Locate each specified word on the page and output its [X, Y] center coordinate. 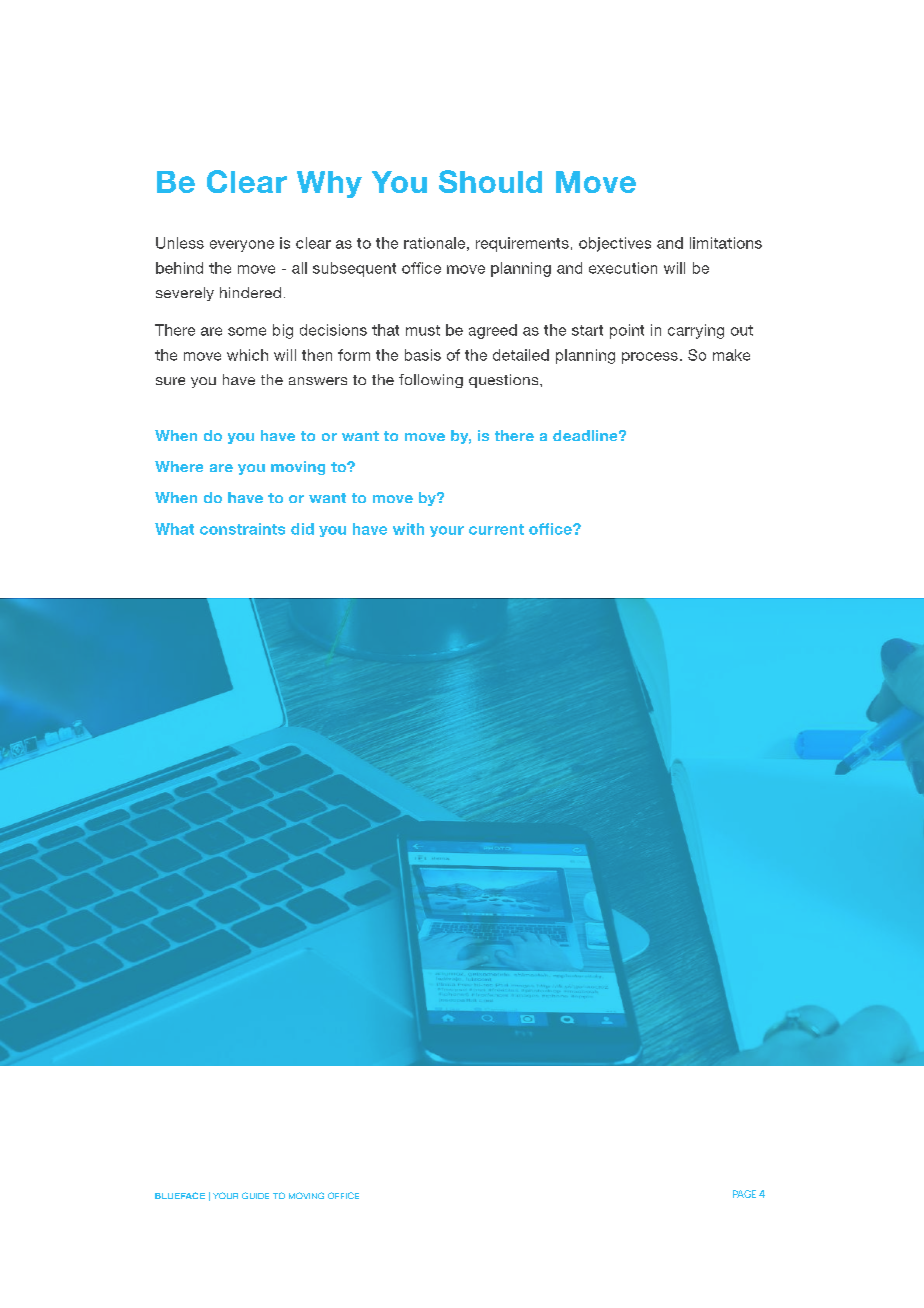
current [496, 529]
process [650, 358]
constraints [242, 529]
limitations [726, 243]
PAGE [744, 1194]
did [302, 529]
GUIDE [255, 1195]
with [408, 529]
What [174, 529]
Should [490, 181]
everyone [242, 246]
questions [505, 381]
